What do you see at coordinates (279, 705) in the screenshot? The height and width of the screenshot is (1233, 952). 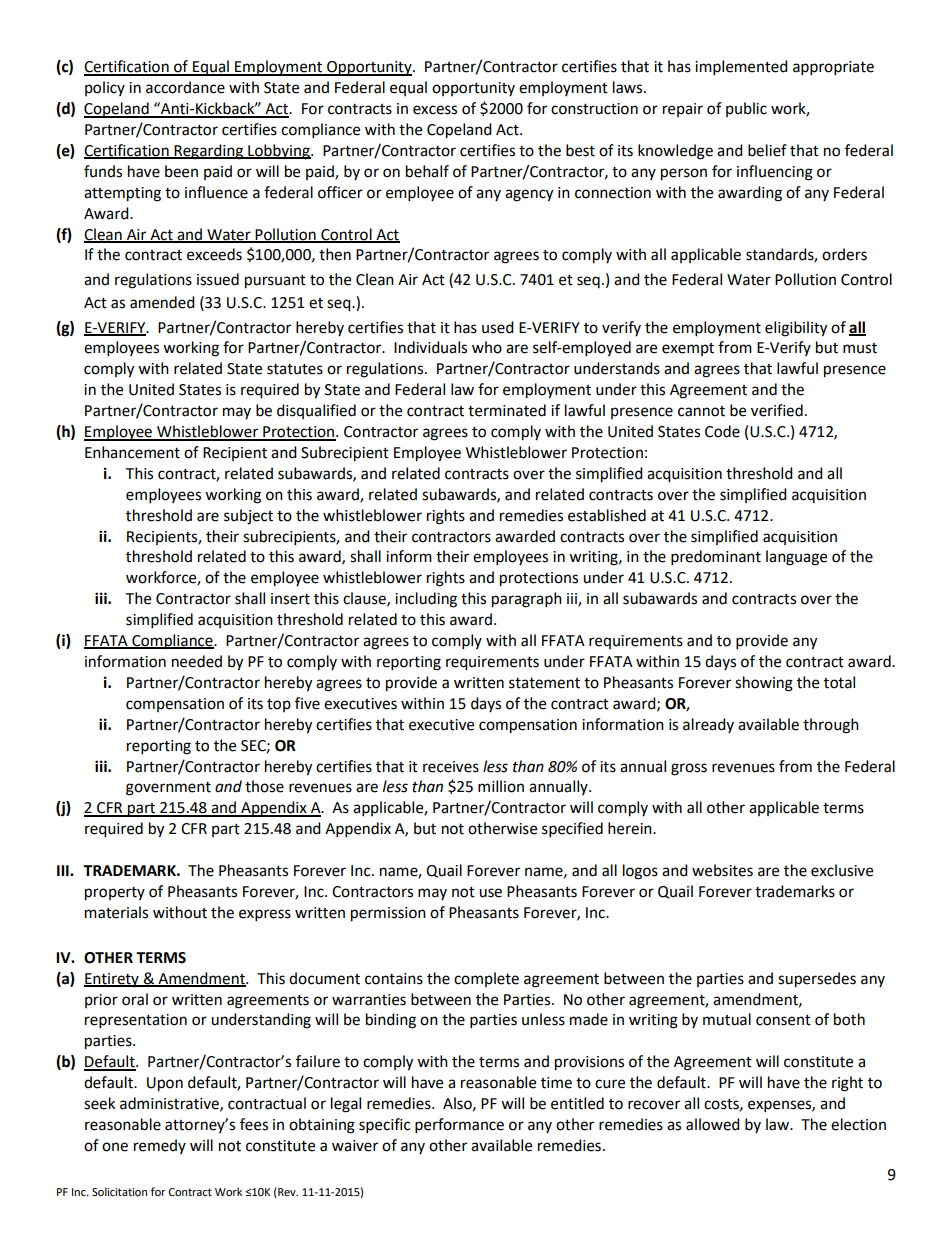 I see `top` at bounding box center [279, 705].
